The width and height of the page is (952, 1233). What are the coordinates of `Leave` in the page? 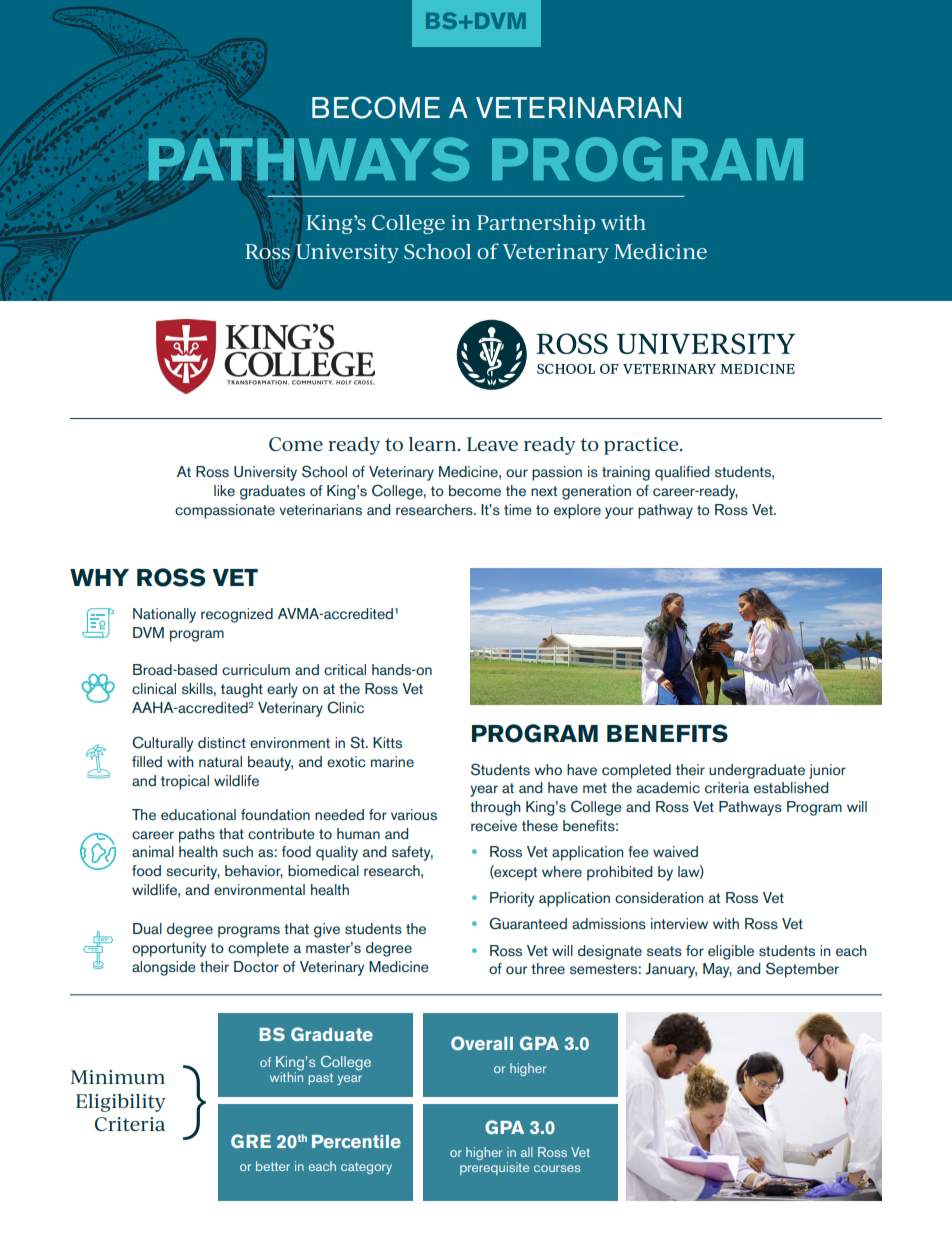 It's located at (492, 444).
